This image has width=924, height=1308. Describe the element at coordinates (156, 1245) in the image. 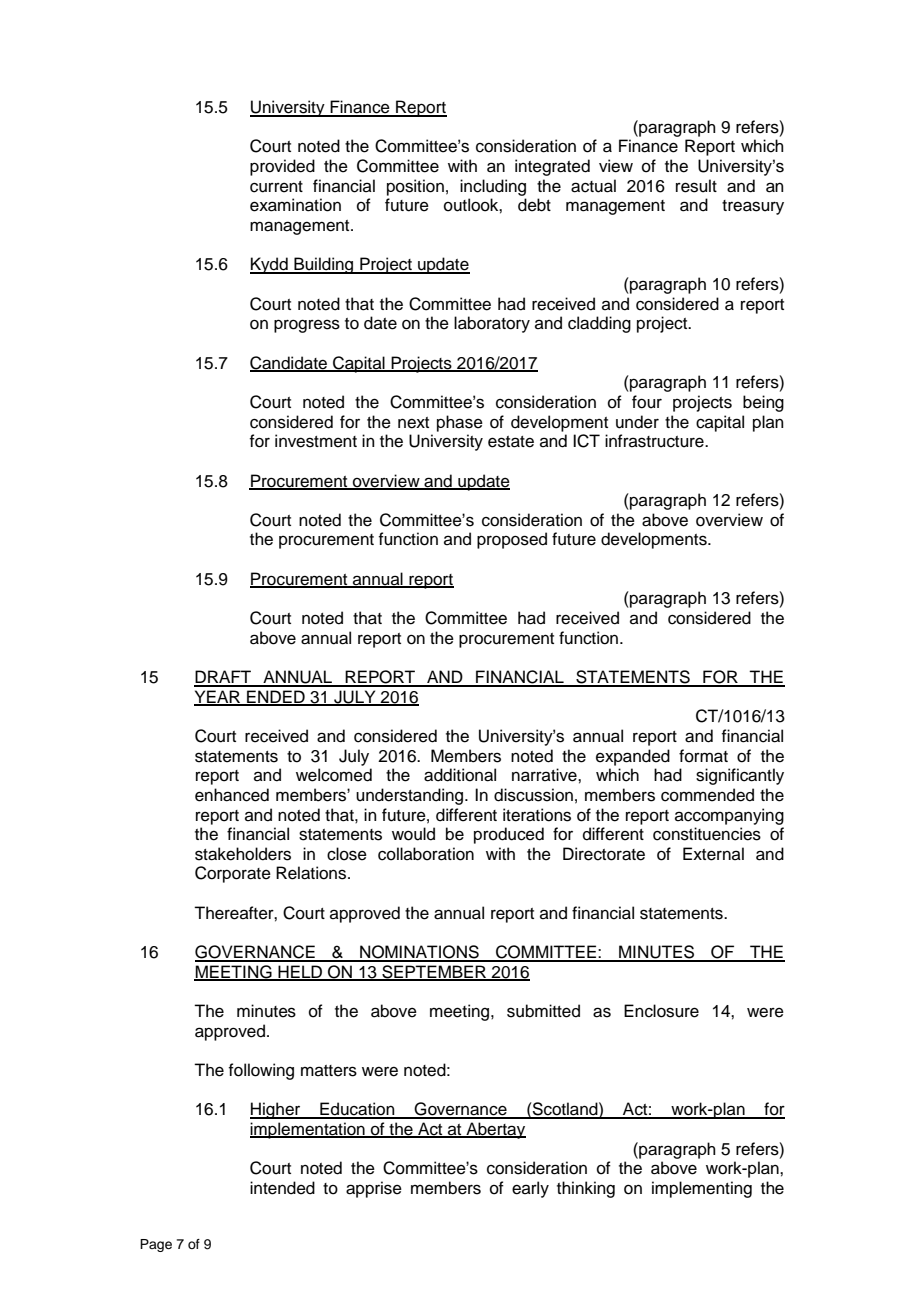

I see `Page` at that location.
